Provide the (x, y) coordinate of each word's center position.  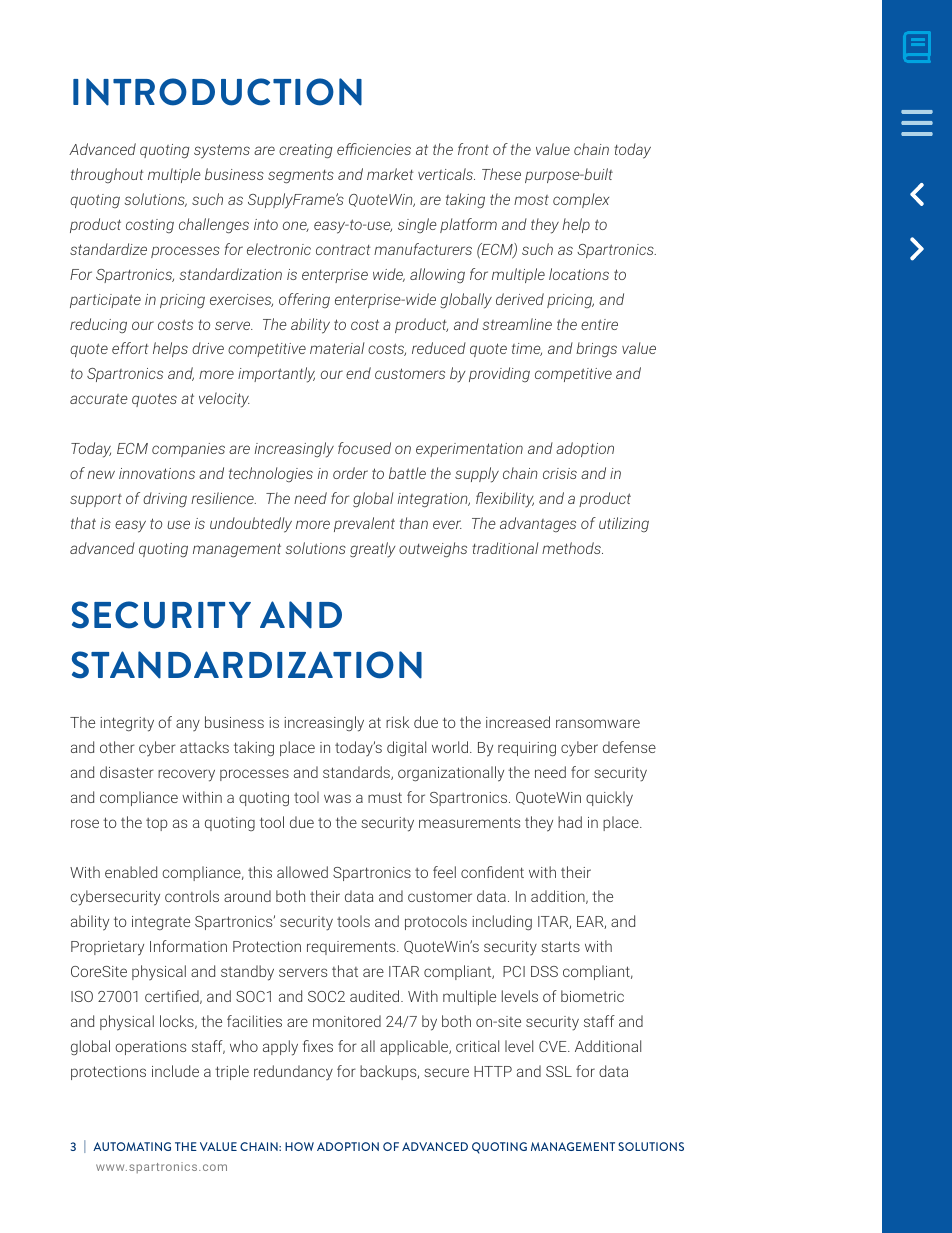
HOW (299, 1146)
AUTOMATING (132, 1146)
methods (572, 548)
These (501, 174)
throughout (107, 175)
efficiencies (374, 149)
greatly (373, 550)
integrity (127, 724)
